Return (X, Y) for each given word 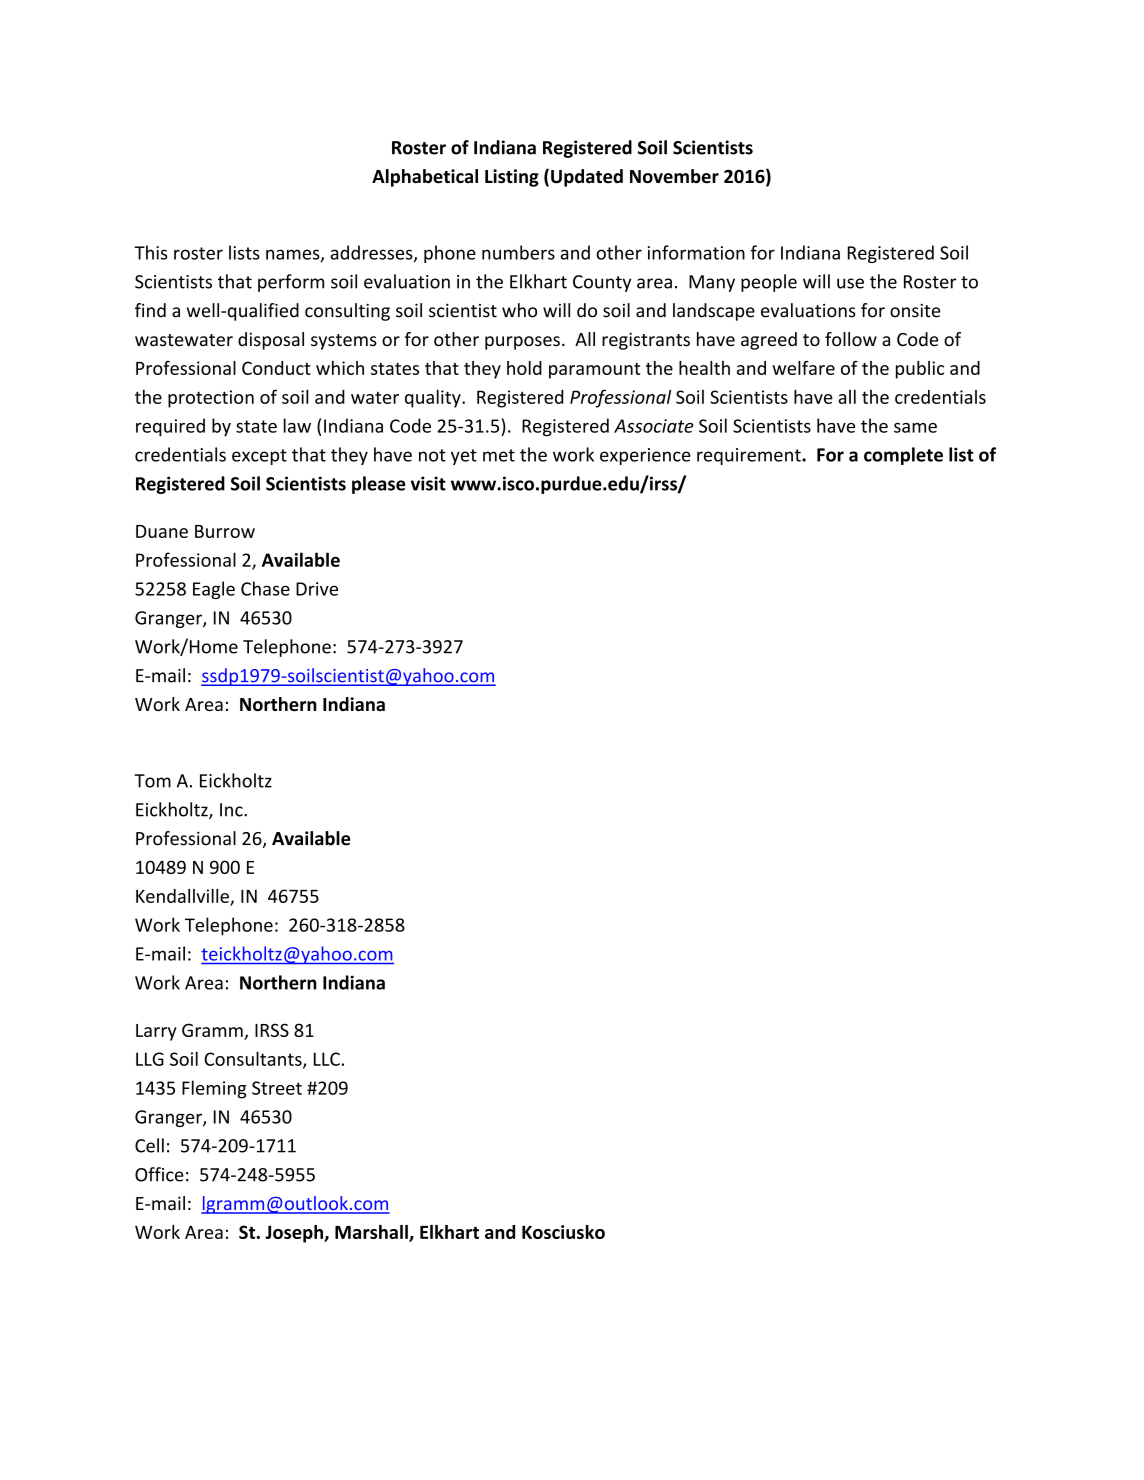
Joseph (295, 1234)
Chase (265, 588)
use (850, 283)
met (499, 455)
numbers (518, 252)
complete (903, 456)
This (151, 252)
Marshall (372, 1233)
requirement (750, 456)
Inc (232, 810)
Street (277, 1088)
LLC (327, 1059)
